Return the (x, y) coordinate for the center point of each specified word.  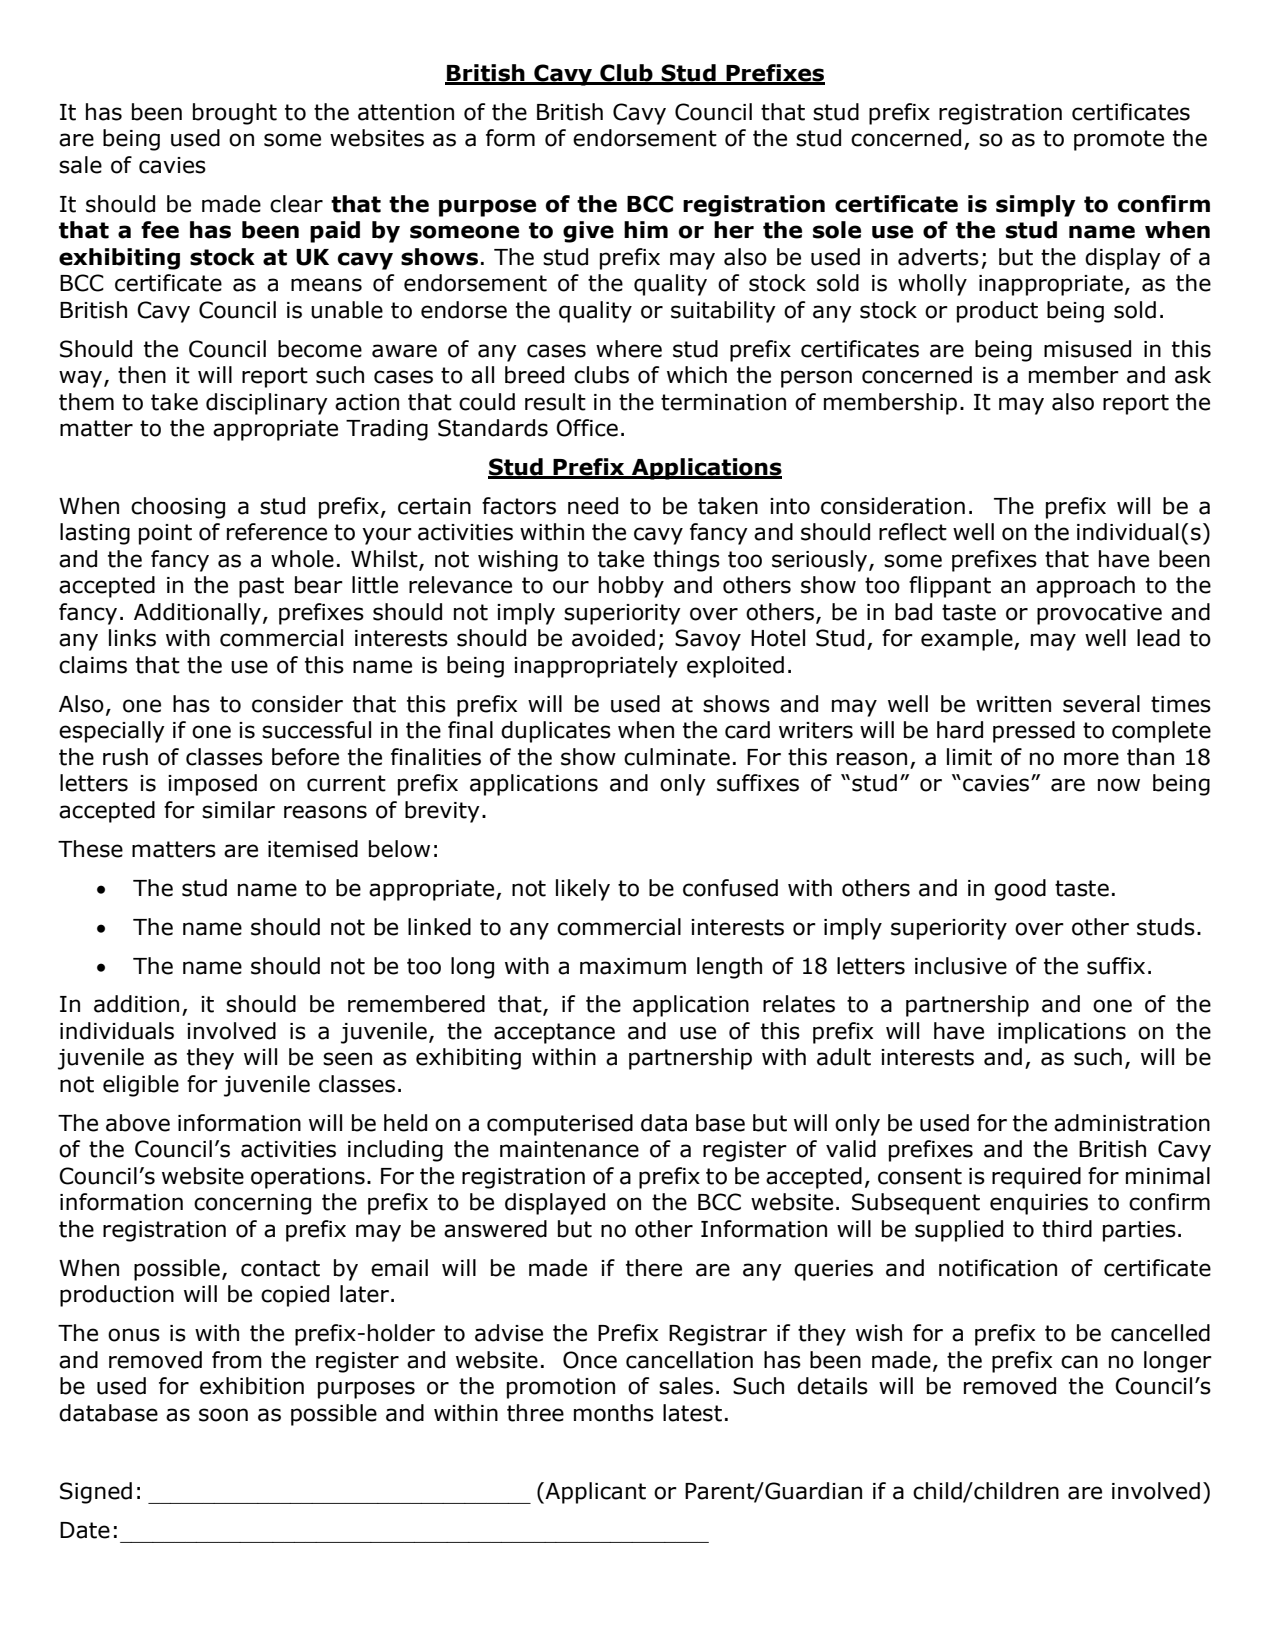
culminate (677, 757)
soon (223, 1415)
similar (238, 810)
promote (1119, 140)
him (646, 229)
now (1119, 785)
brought (235, 114)
